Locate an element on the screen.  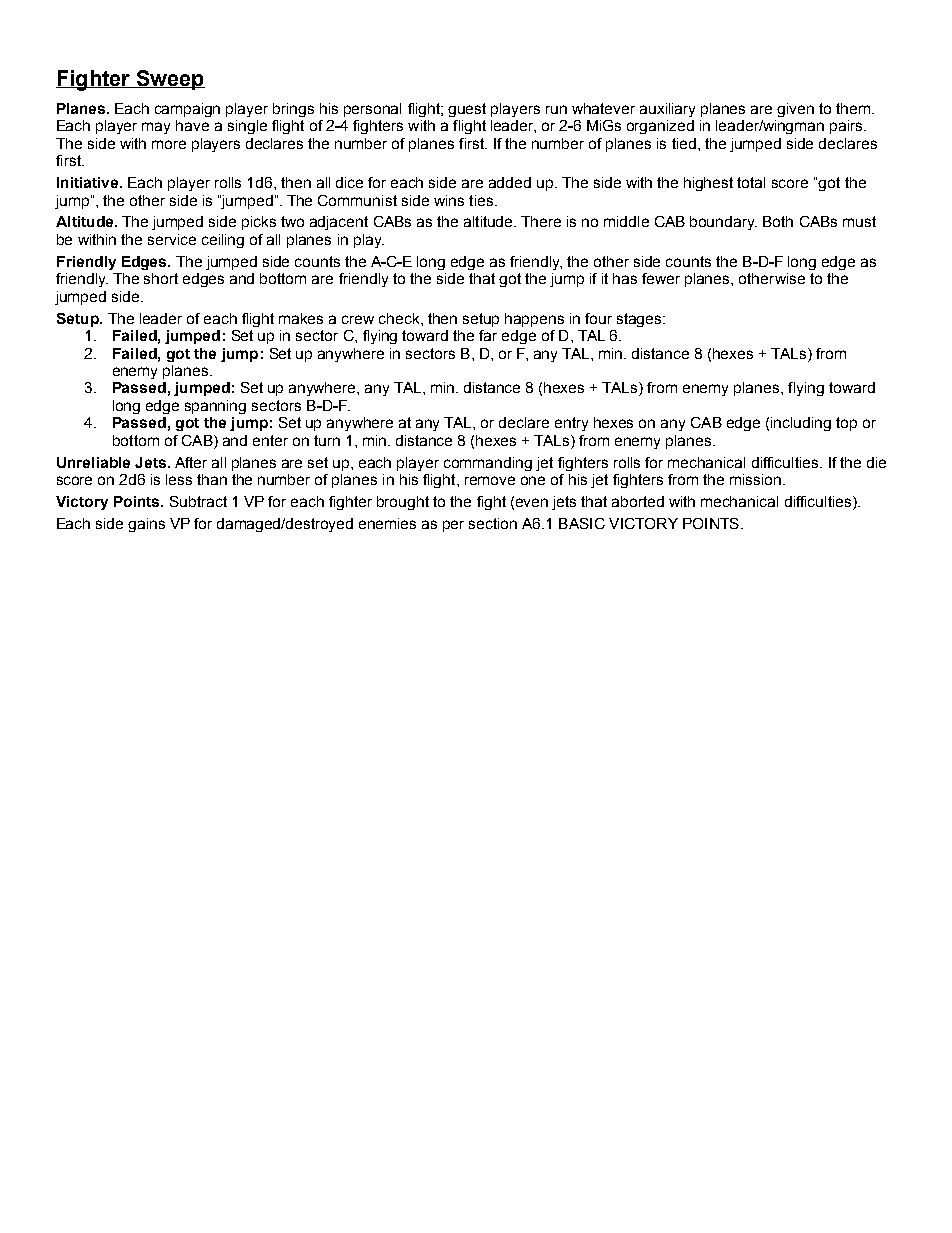
Sweep is located at coordinates (169, 80).
